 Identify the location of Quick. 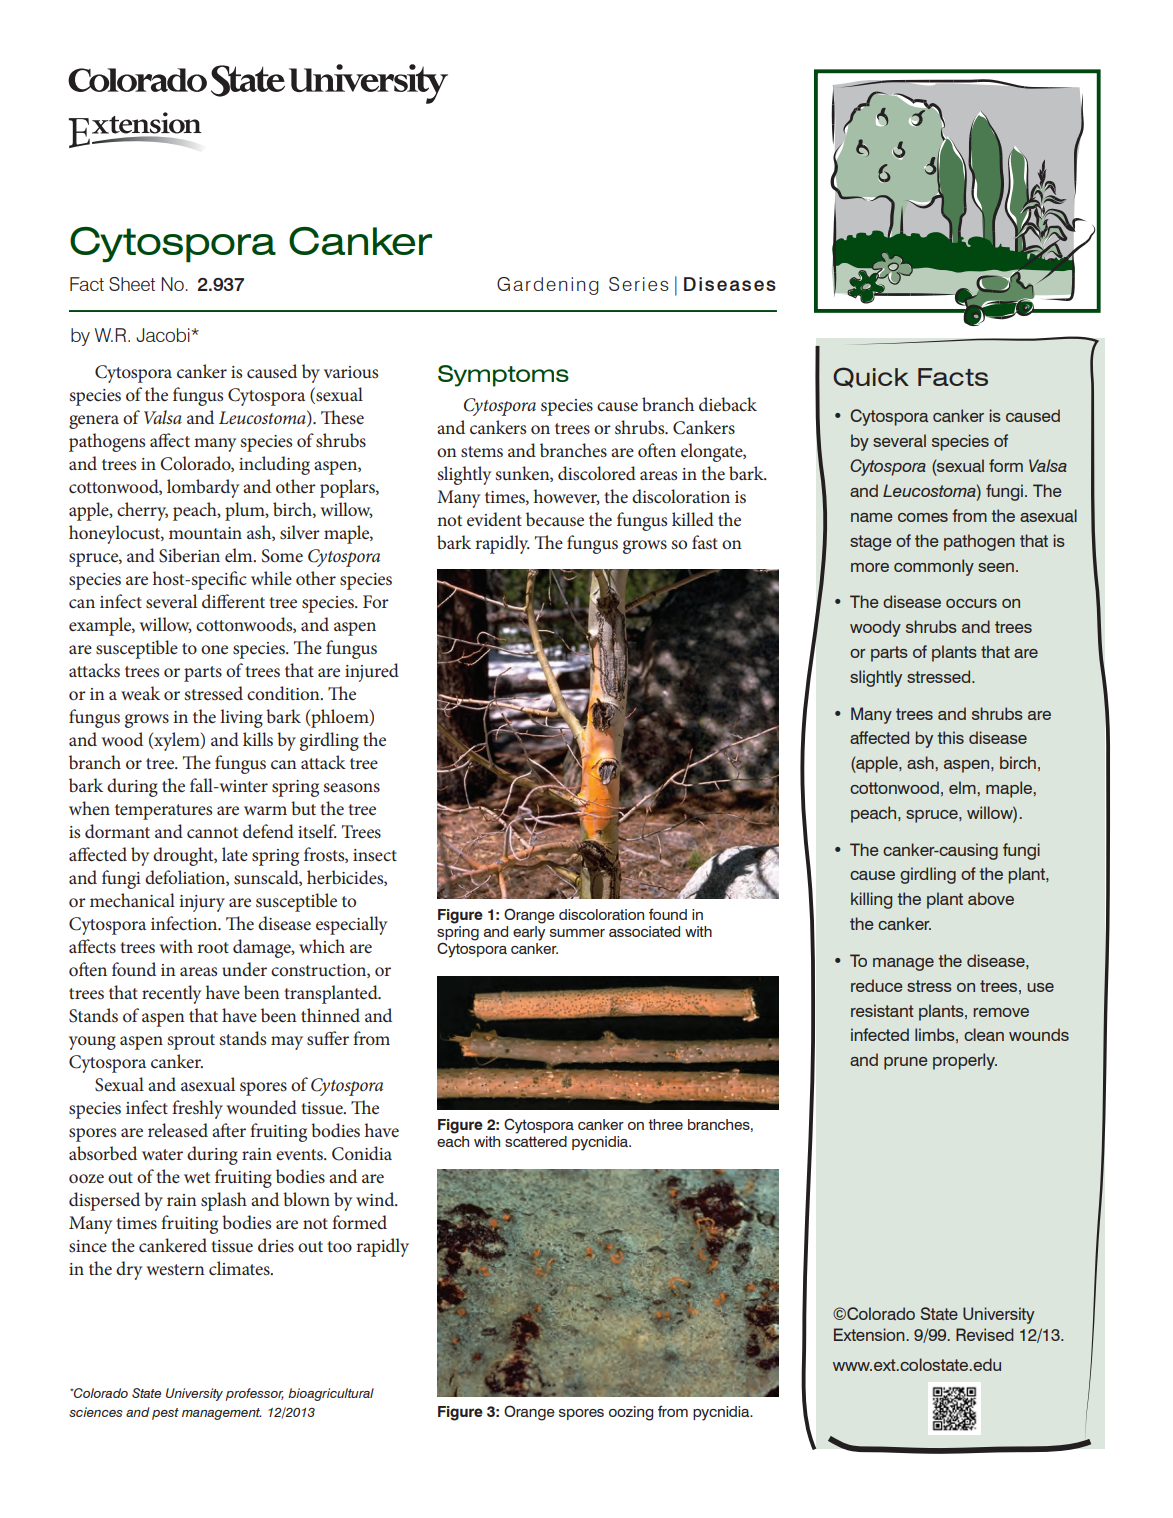
(871, 377).
